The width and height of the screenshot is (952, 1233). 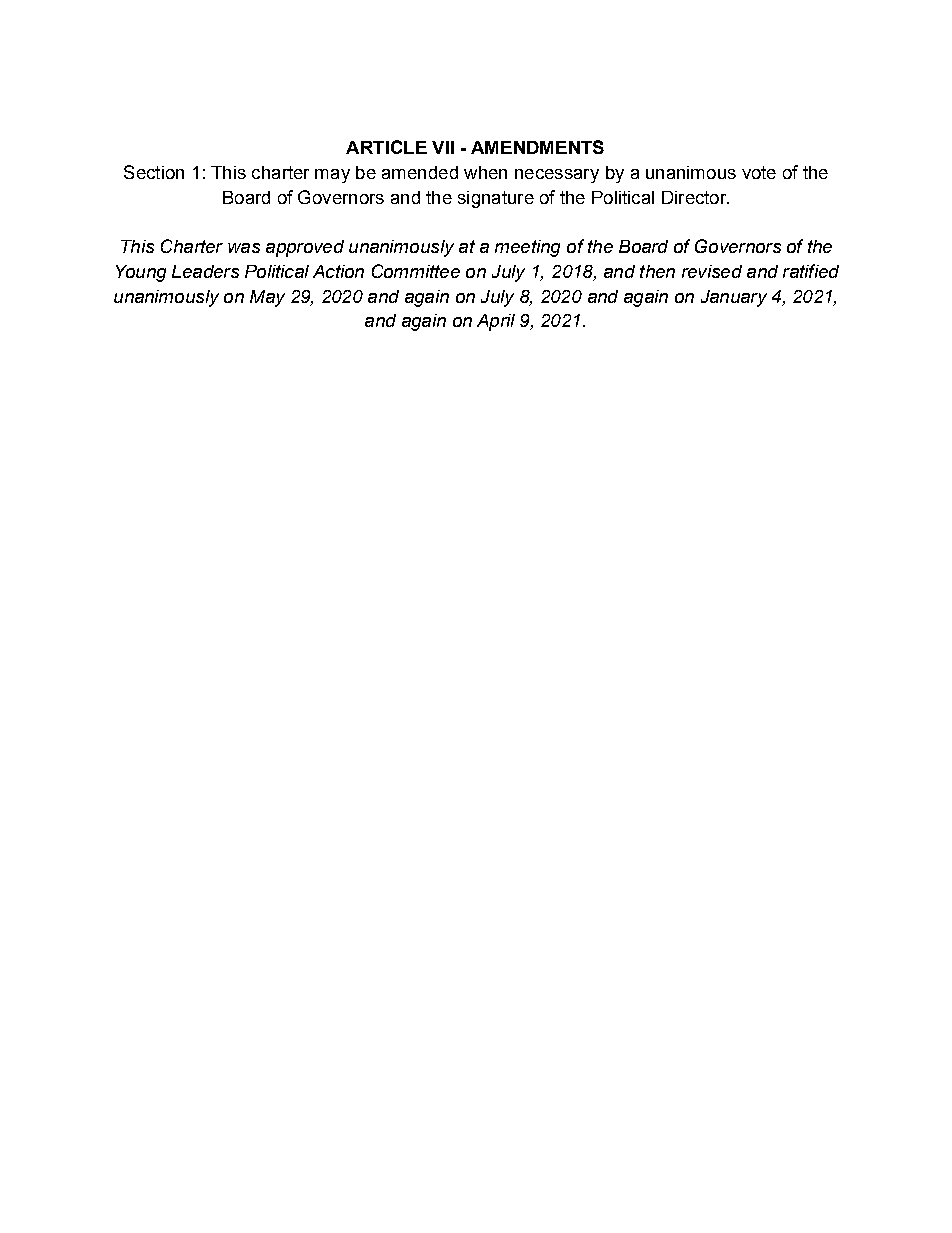 I want to click on amended, so click(x=420, y=172).
